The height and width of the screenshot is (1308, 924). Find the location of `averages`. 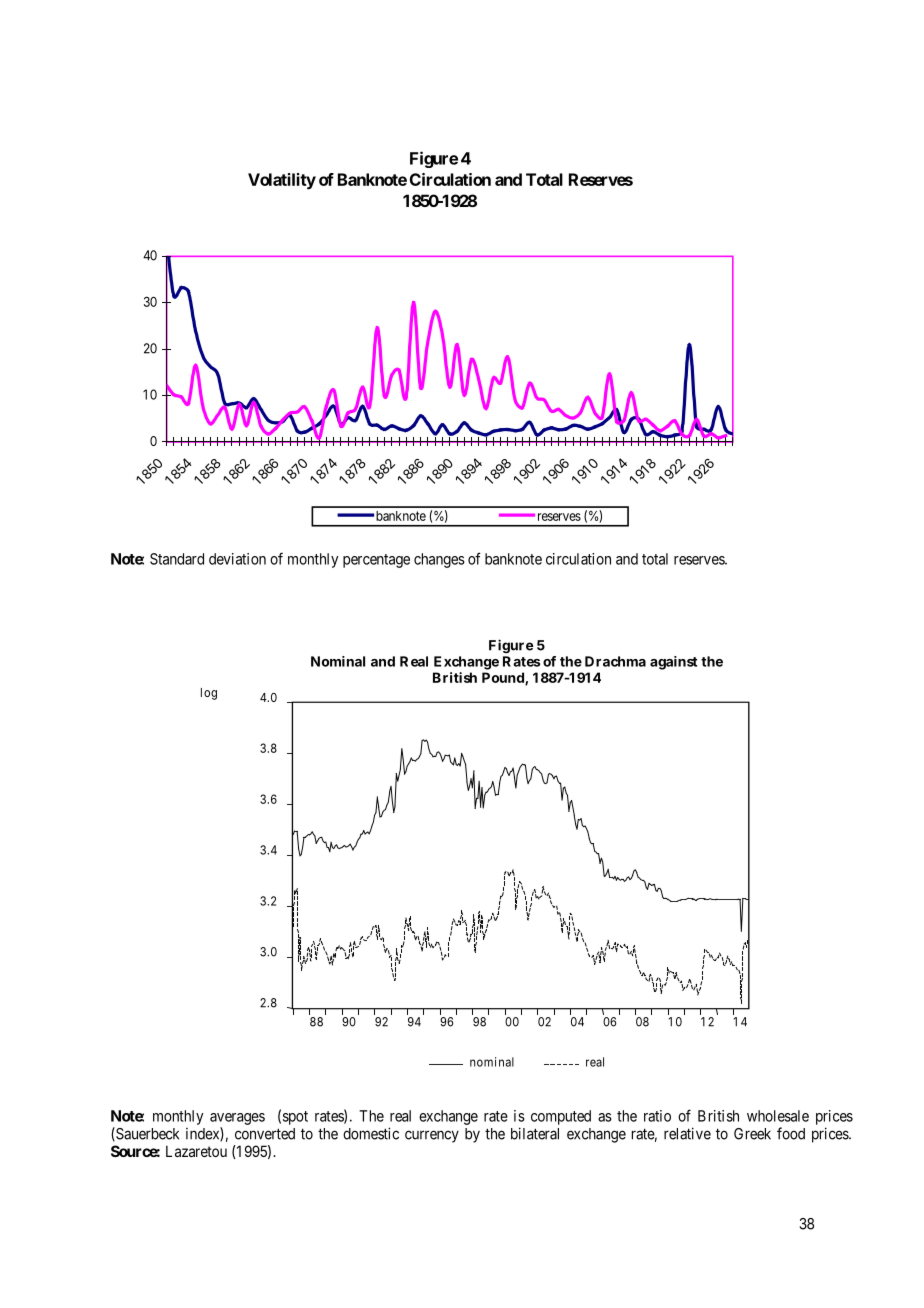

averages is located at coordinates (237, 1119).
